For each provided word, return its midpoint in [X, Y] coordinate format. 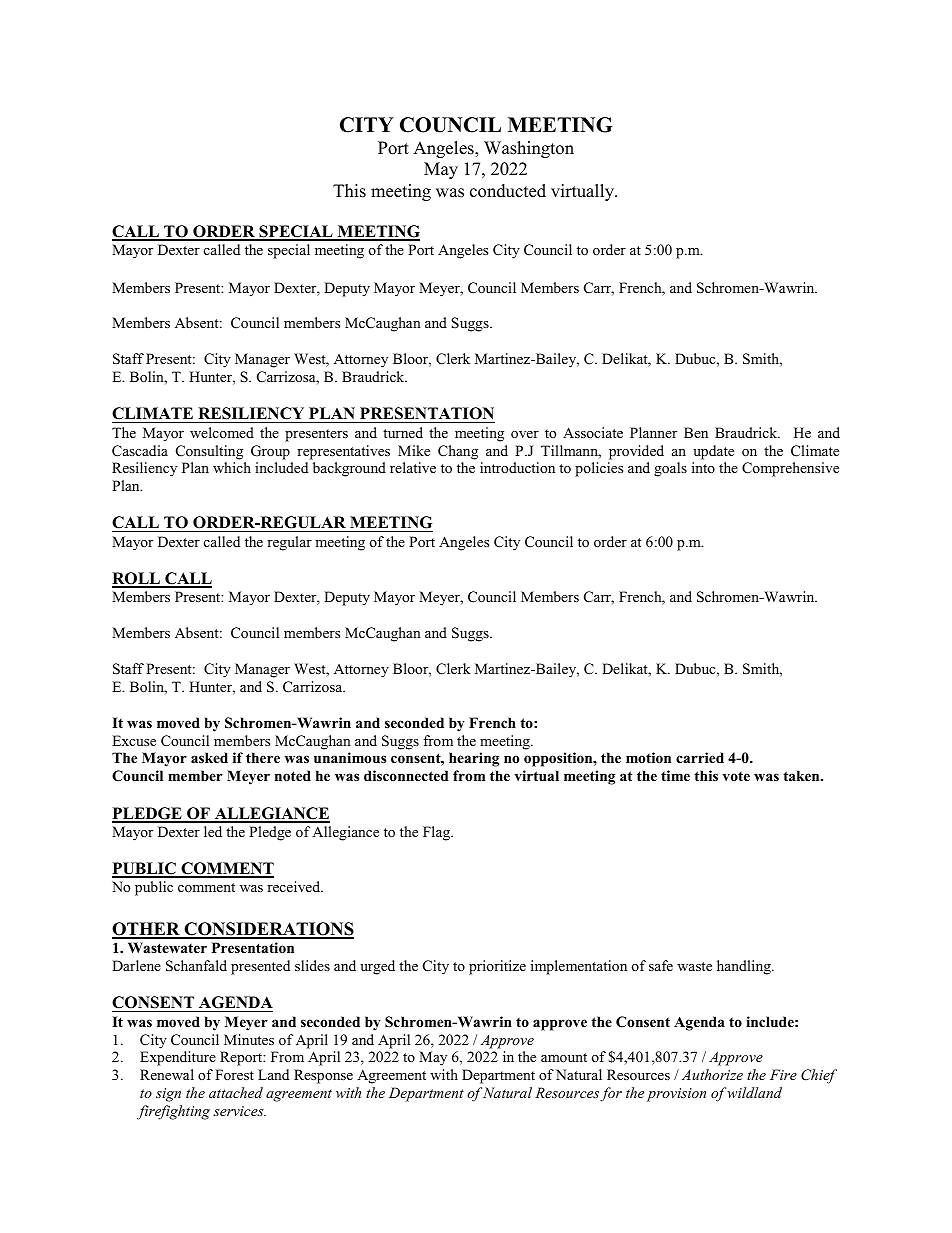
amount [564, 1057]
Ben [696, 432]
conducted [508, 191]
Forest [234, 1074]
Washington [529, 149]
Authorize [712, 1074]
